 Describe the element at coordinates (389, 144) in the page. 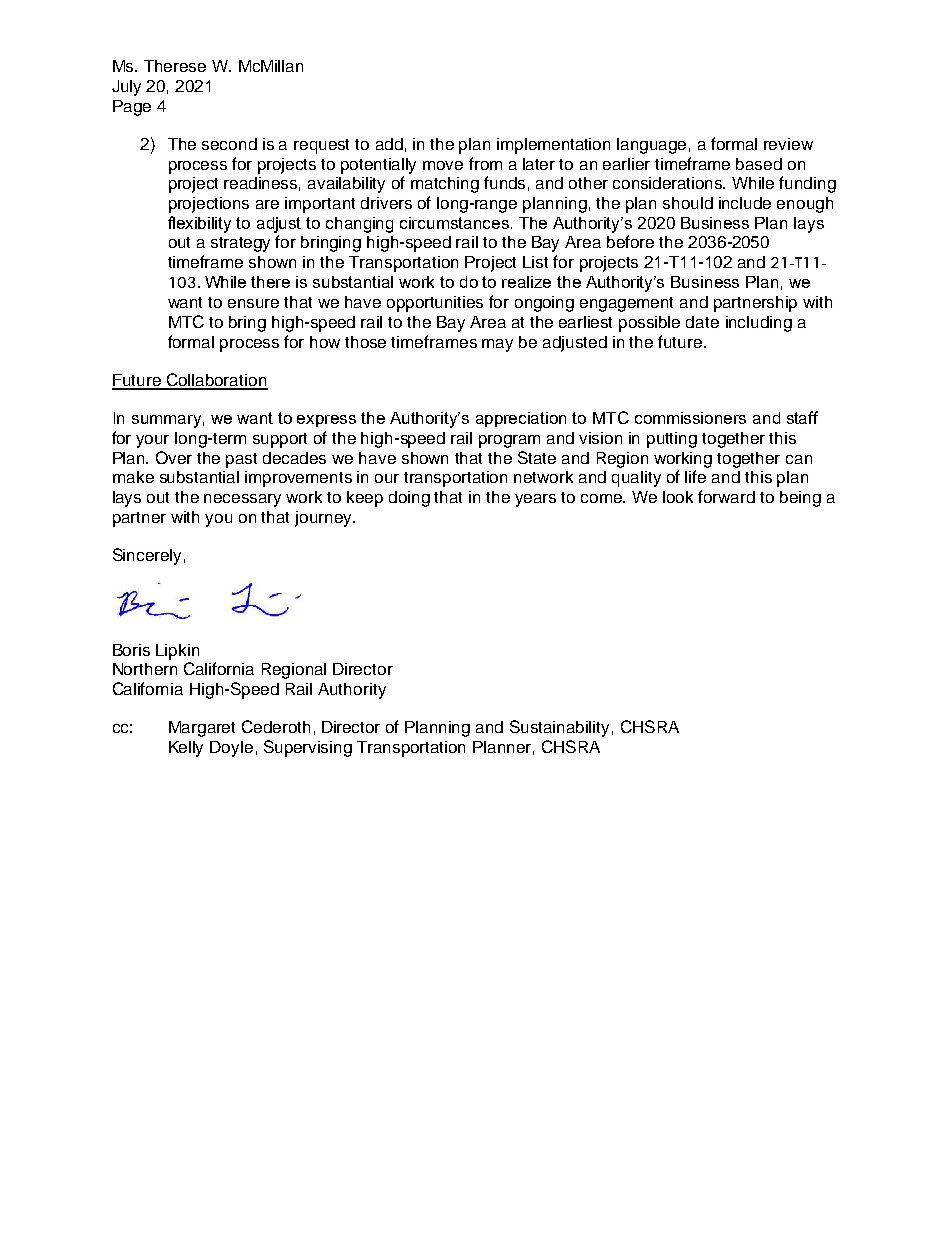

I see `add` at that location.
